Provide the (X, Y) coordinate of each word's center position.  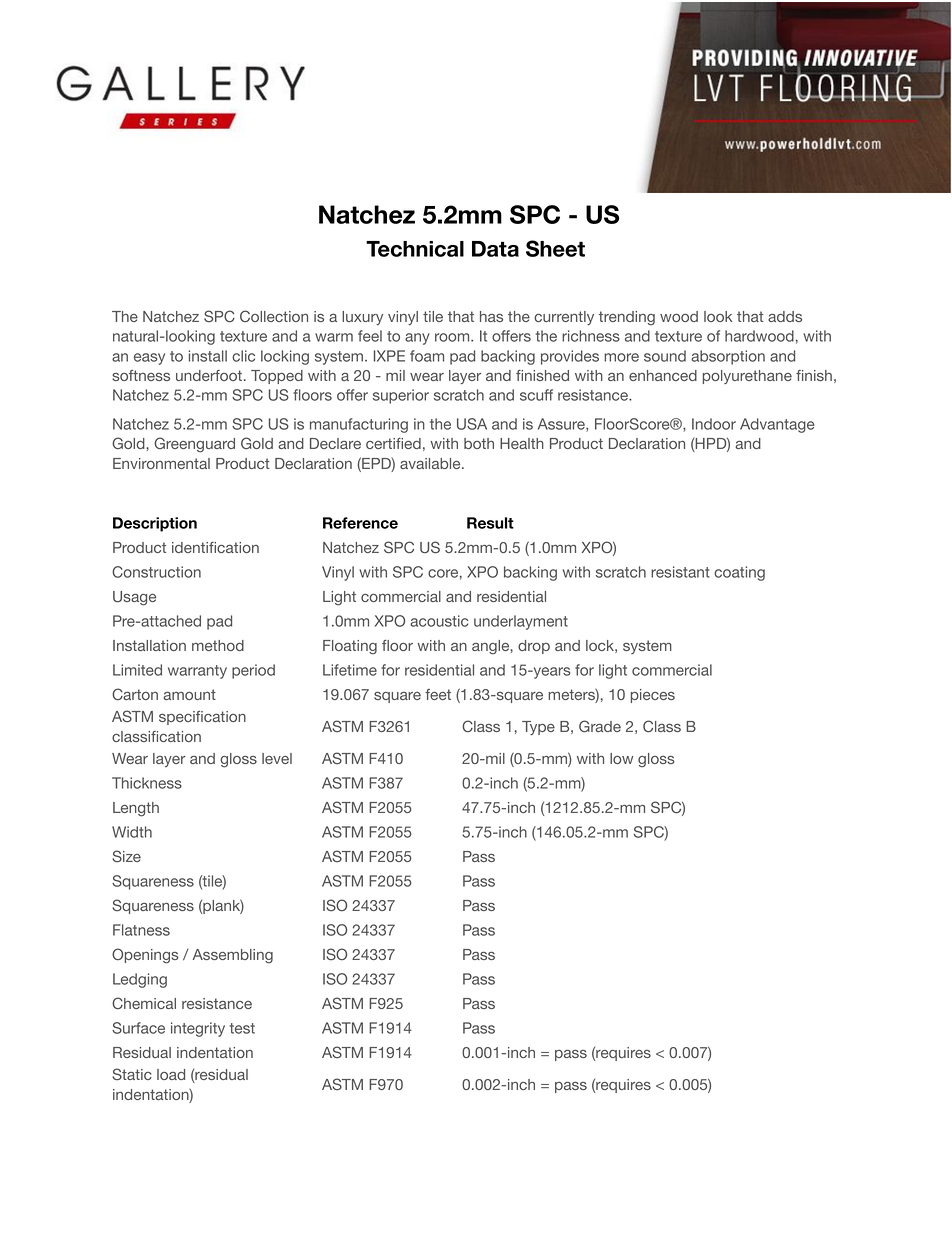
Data (495, 249)
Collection (274, 316)
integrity (198, 1029)
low (621, 758)
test (242, 1028)
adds (785, 316)
